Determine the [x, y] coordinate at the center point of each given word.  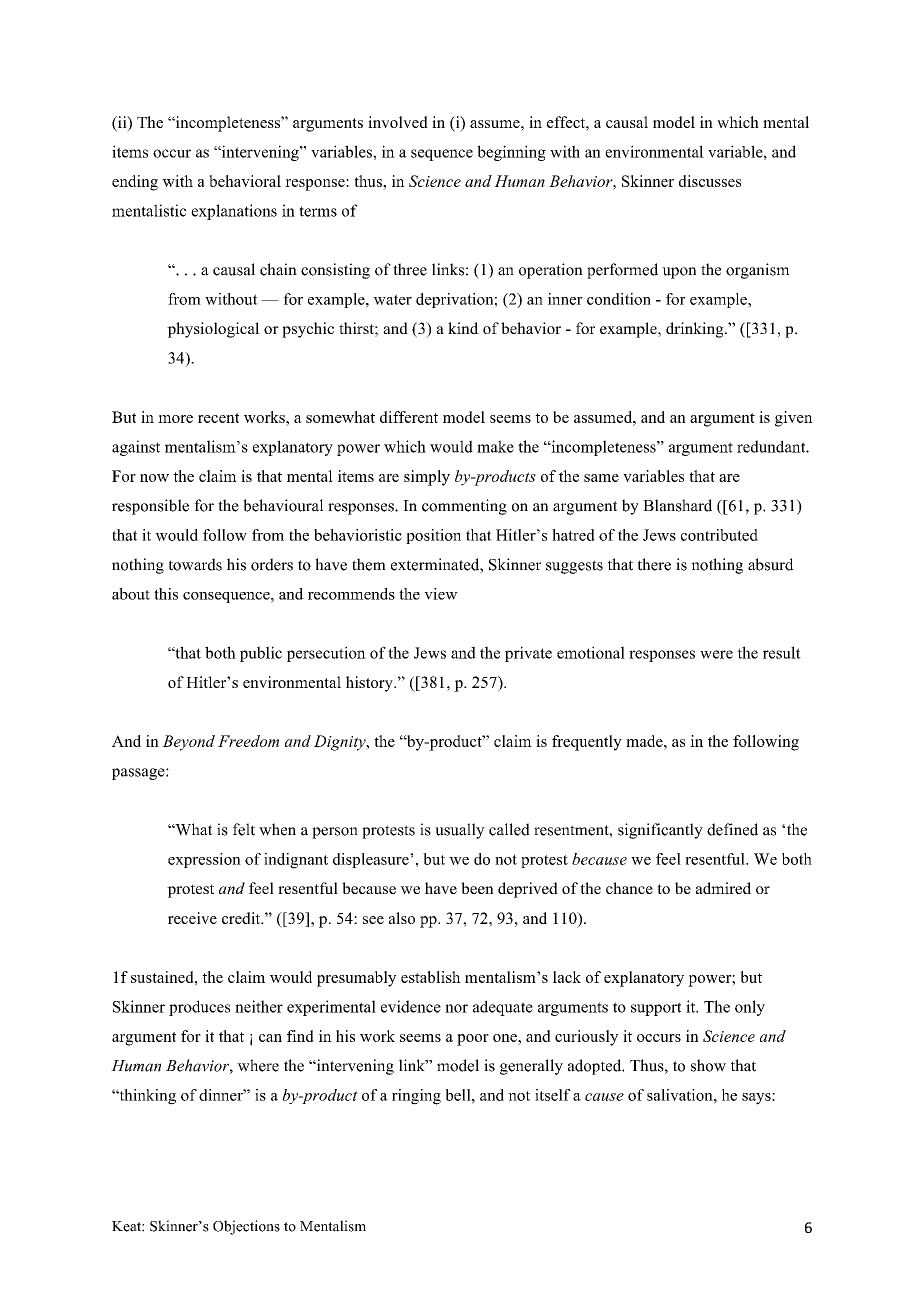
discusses [710, 181]
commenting [464, 507]
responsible [150, 507]
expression [204, 860]
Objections [246, 1227]
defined [732, 829]
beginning [511, 153]
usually [460, 831]
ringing [416, 1097]
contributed [719, 535]
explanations [234, 212]
